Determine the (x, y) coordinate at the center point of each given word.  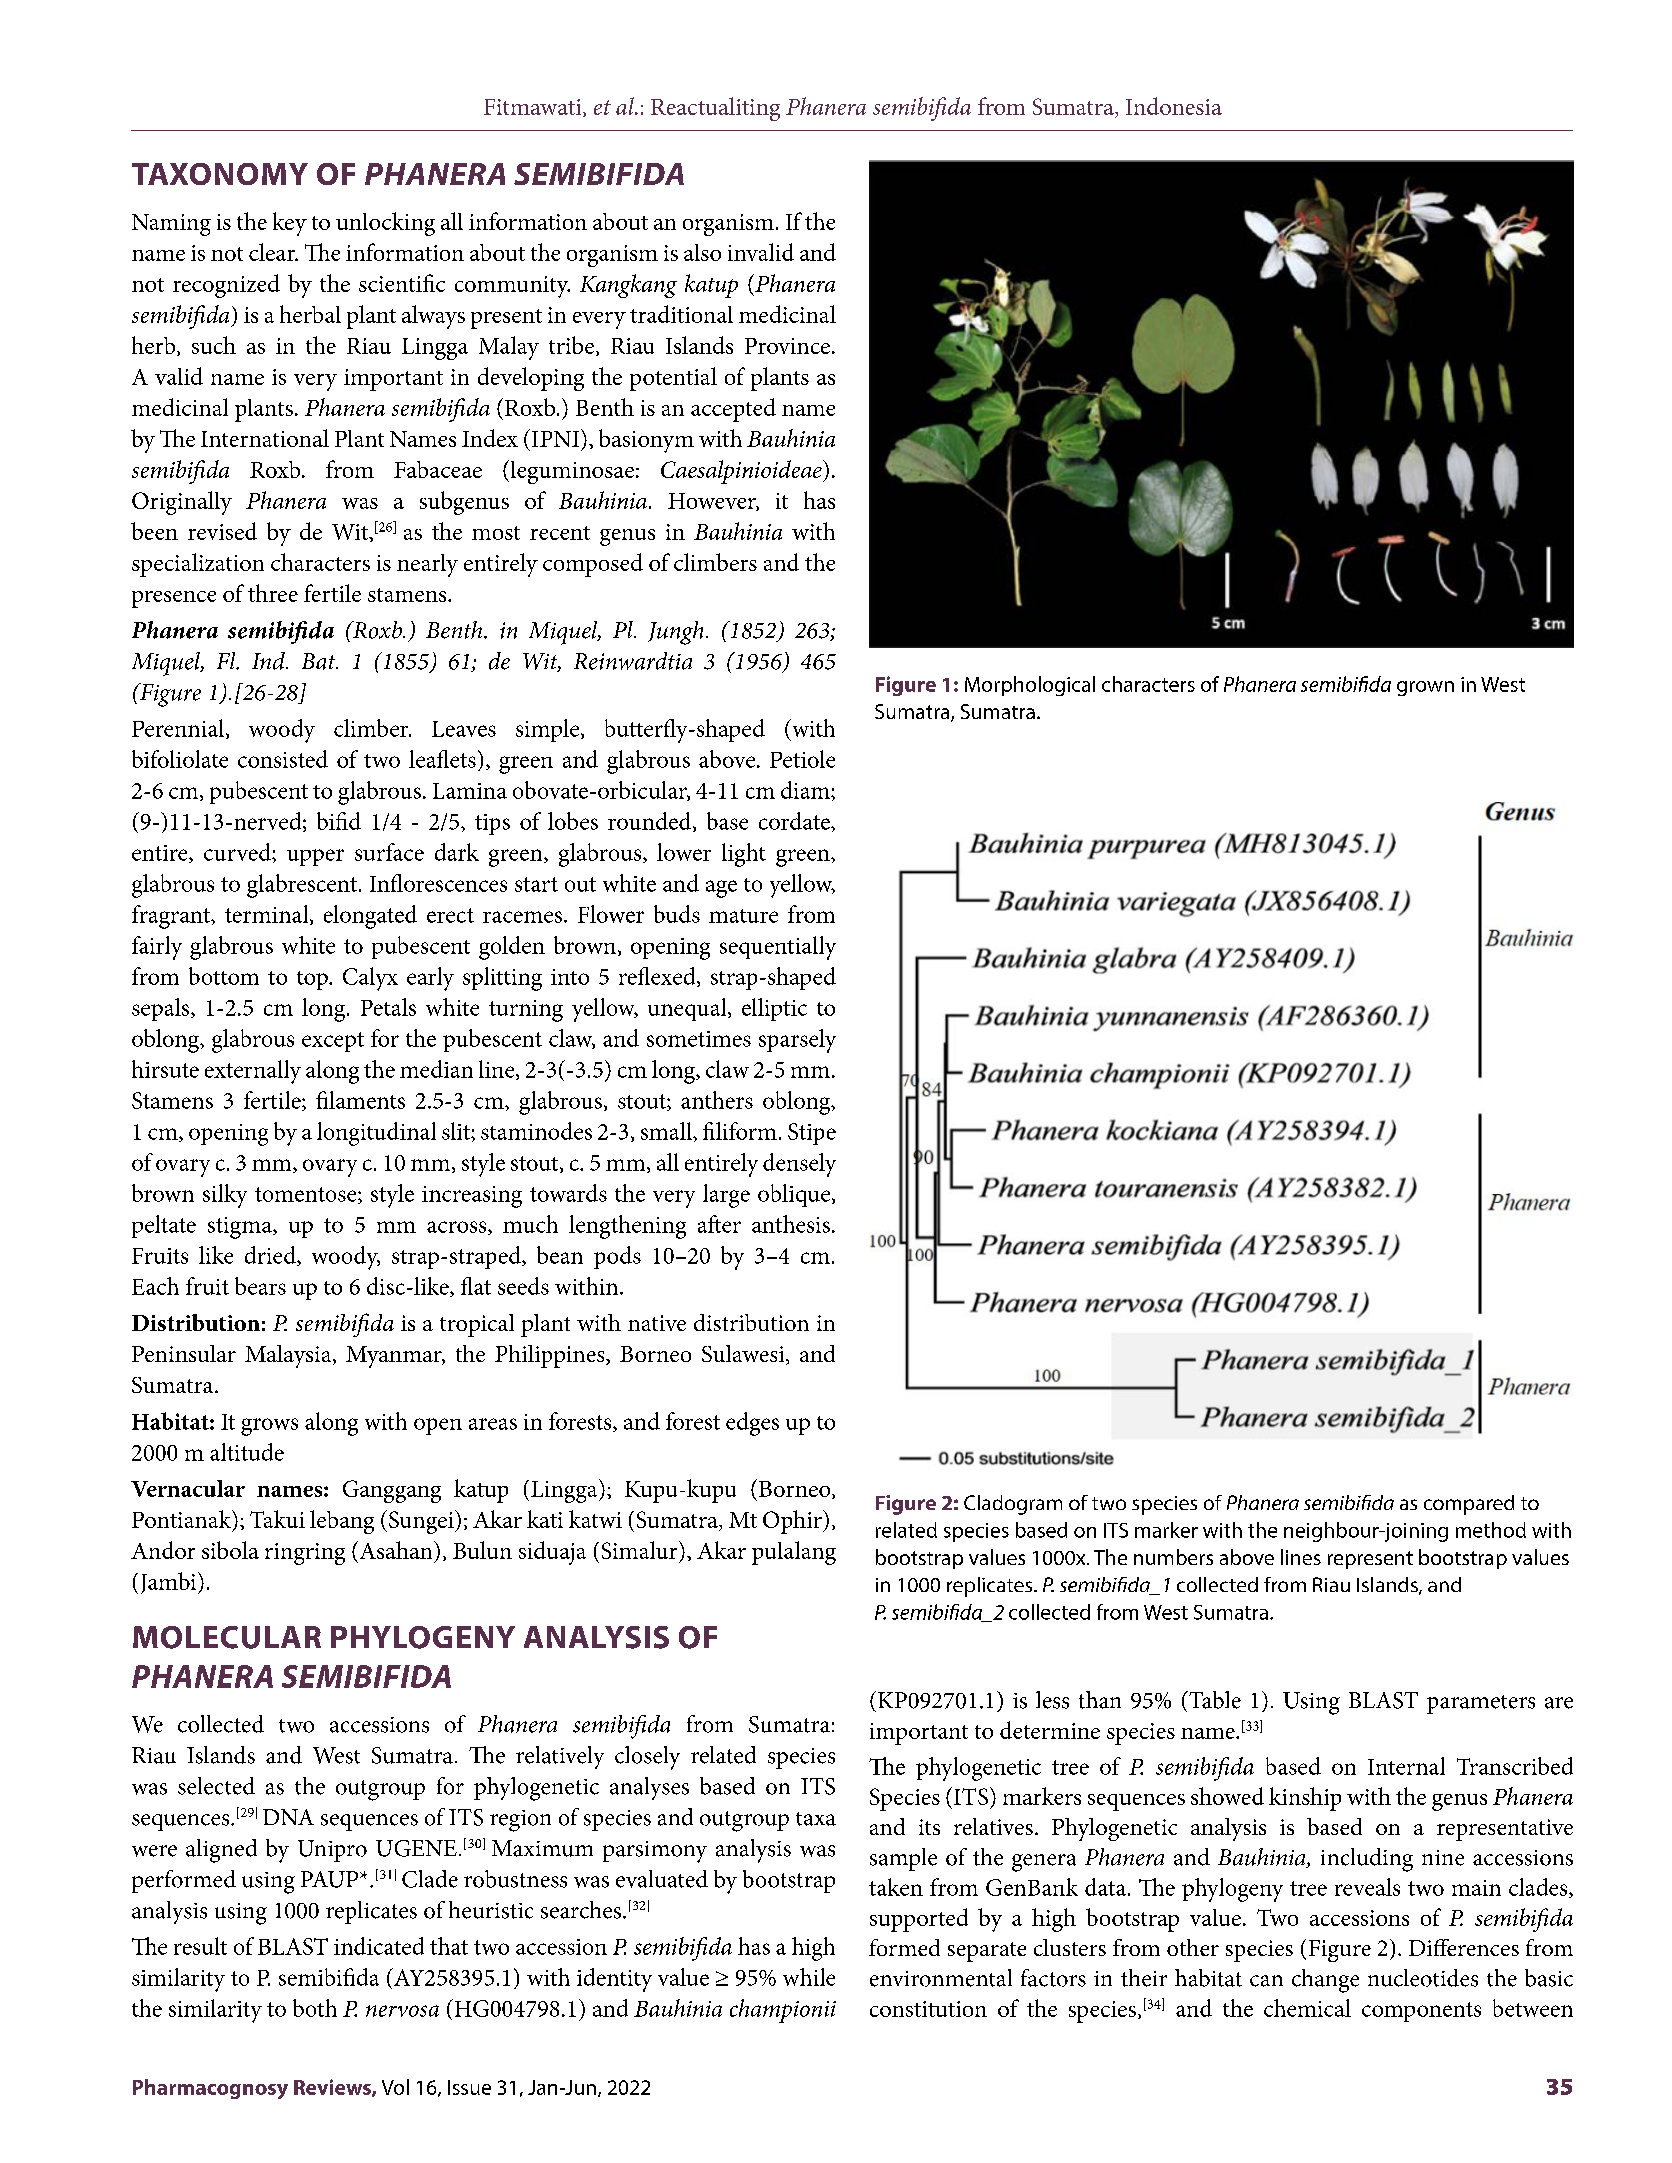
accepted (733, 410)
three (273, 593)
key (290, 224)
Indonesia (1174, 106)
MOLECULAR (227, 1637)
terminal (268, 915)
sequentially (778, 948)
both (315, 2008)
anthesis (791, 1224)
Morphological (1030, 686)
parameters (1481, 1704)
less (1052, 1700)
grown (1425, 688)
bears (260, 1286)
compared (1469, 1505)
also (702, 252)
